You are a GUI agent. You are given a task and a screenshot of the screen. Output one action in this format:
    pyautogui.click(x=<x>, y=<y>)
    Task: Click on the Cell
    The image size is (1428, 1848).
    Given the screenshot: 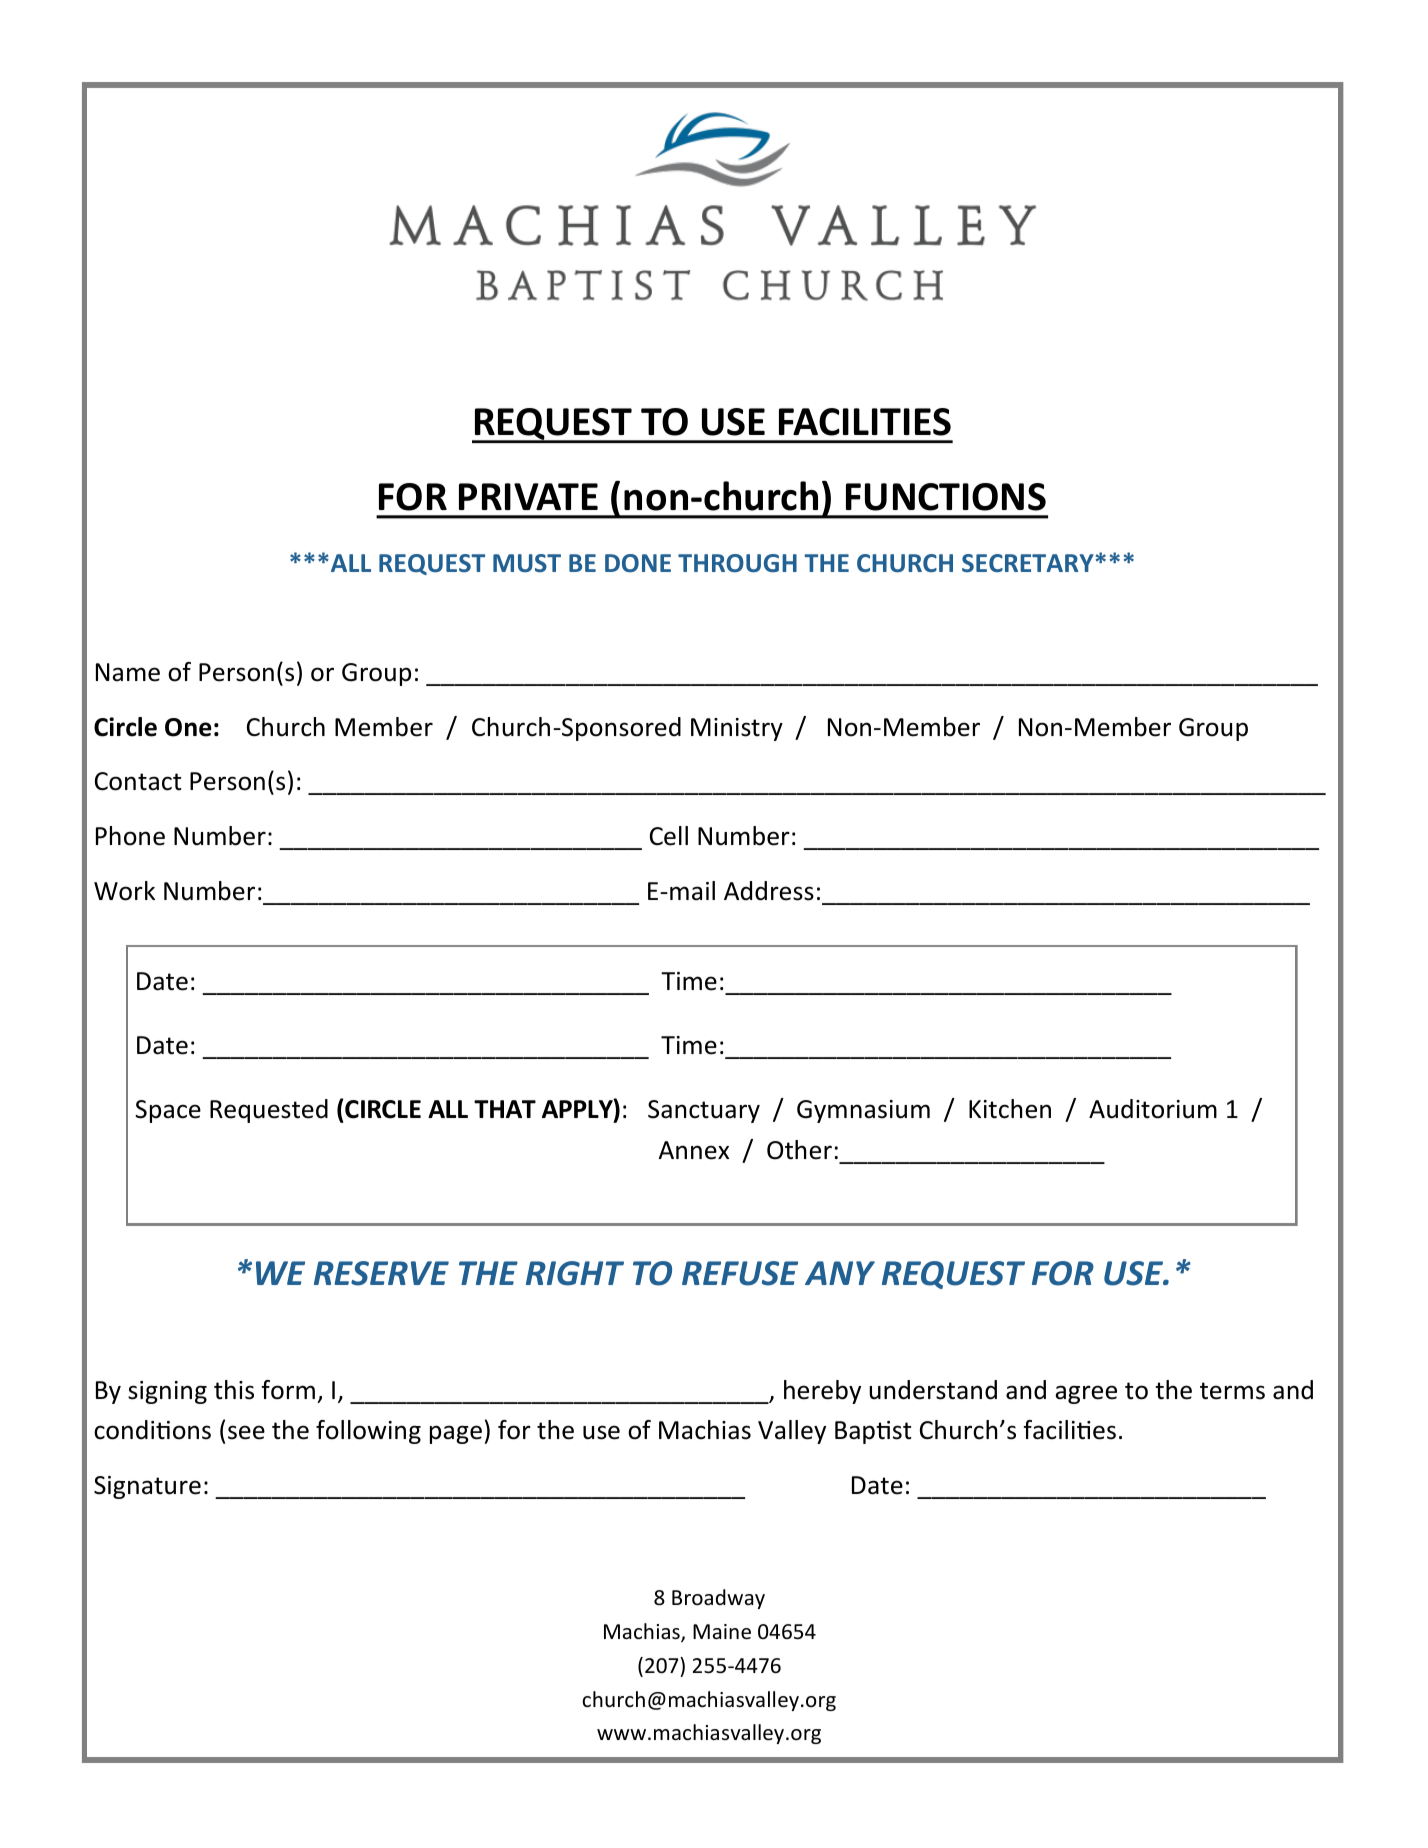 What is the action you would take?
    pyautogui.click(x=669, y=836)
